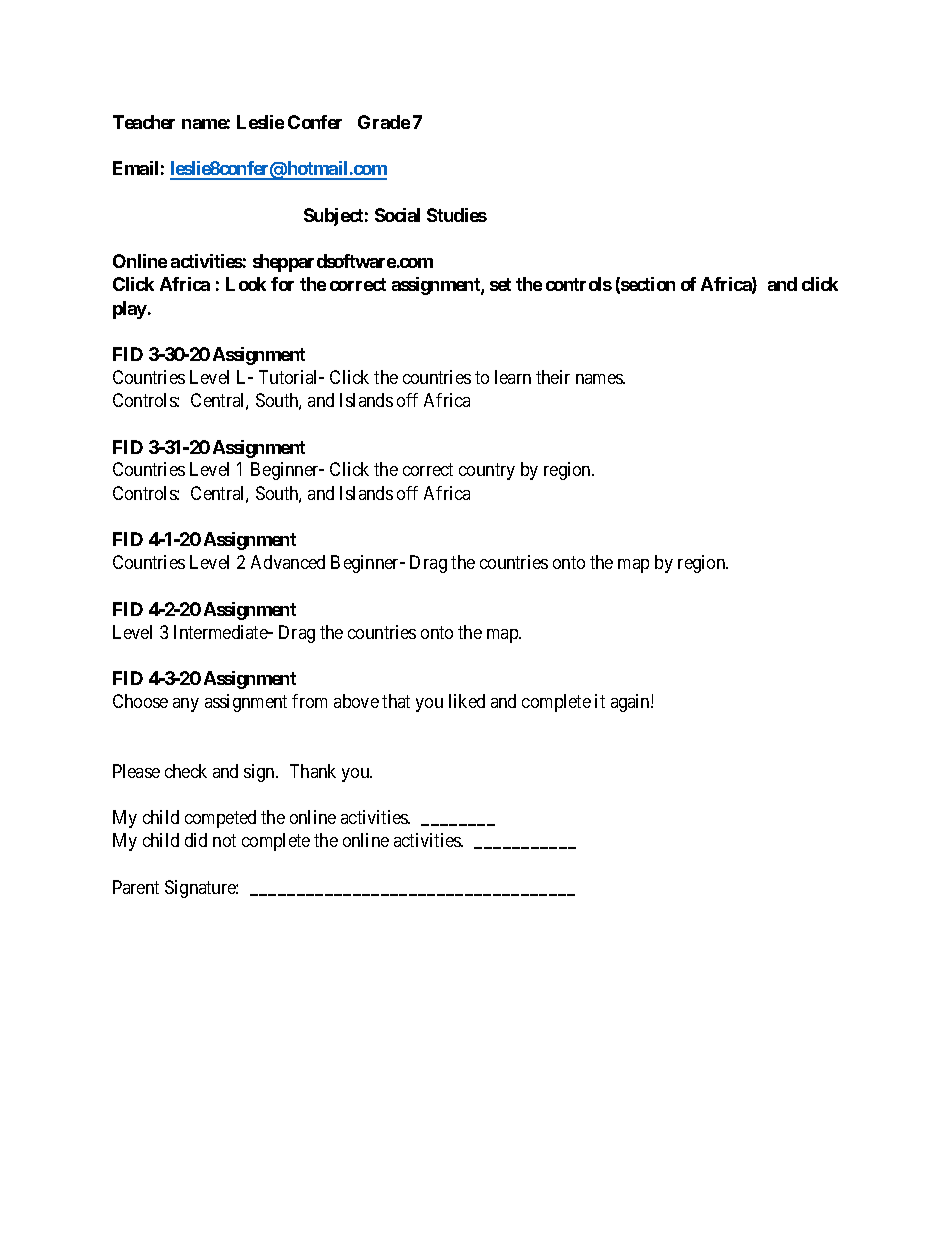 This page has height=1233, width=952. What do you see at coordinates (313, 771) in the page?
I see `Thank` at bounding box center [313, 771].
